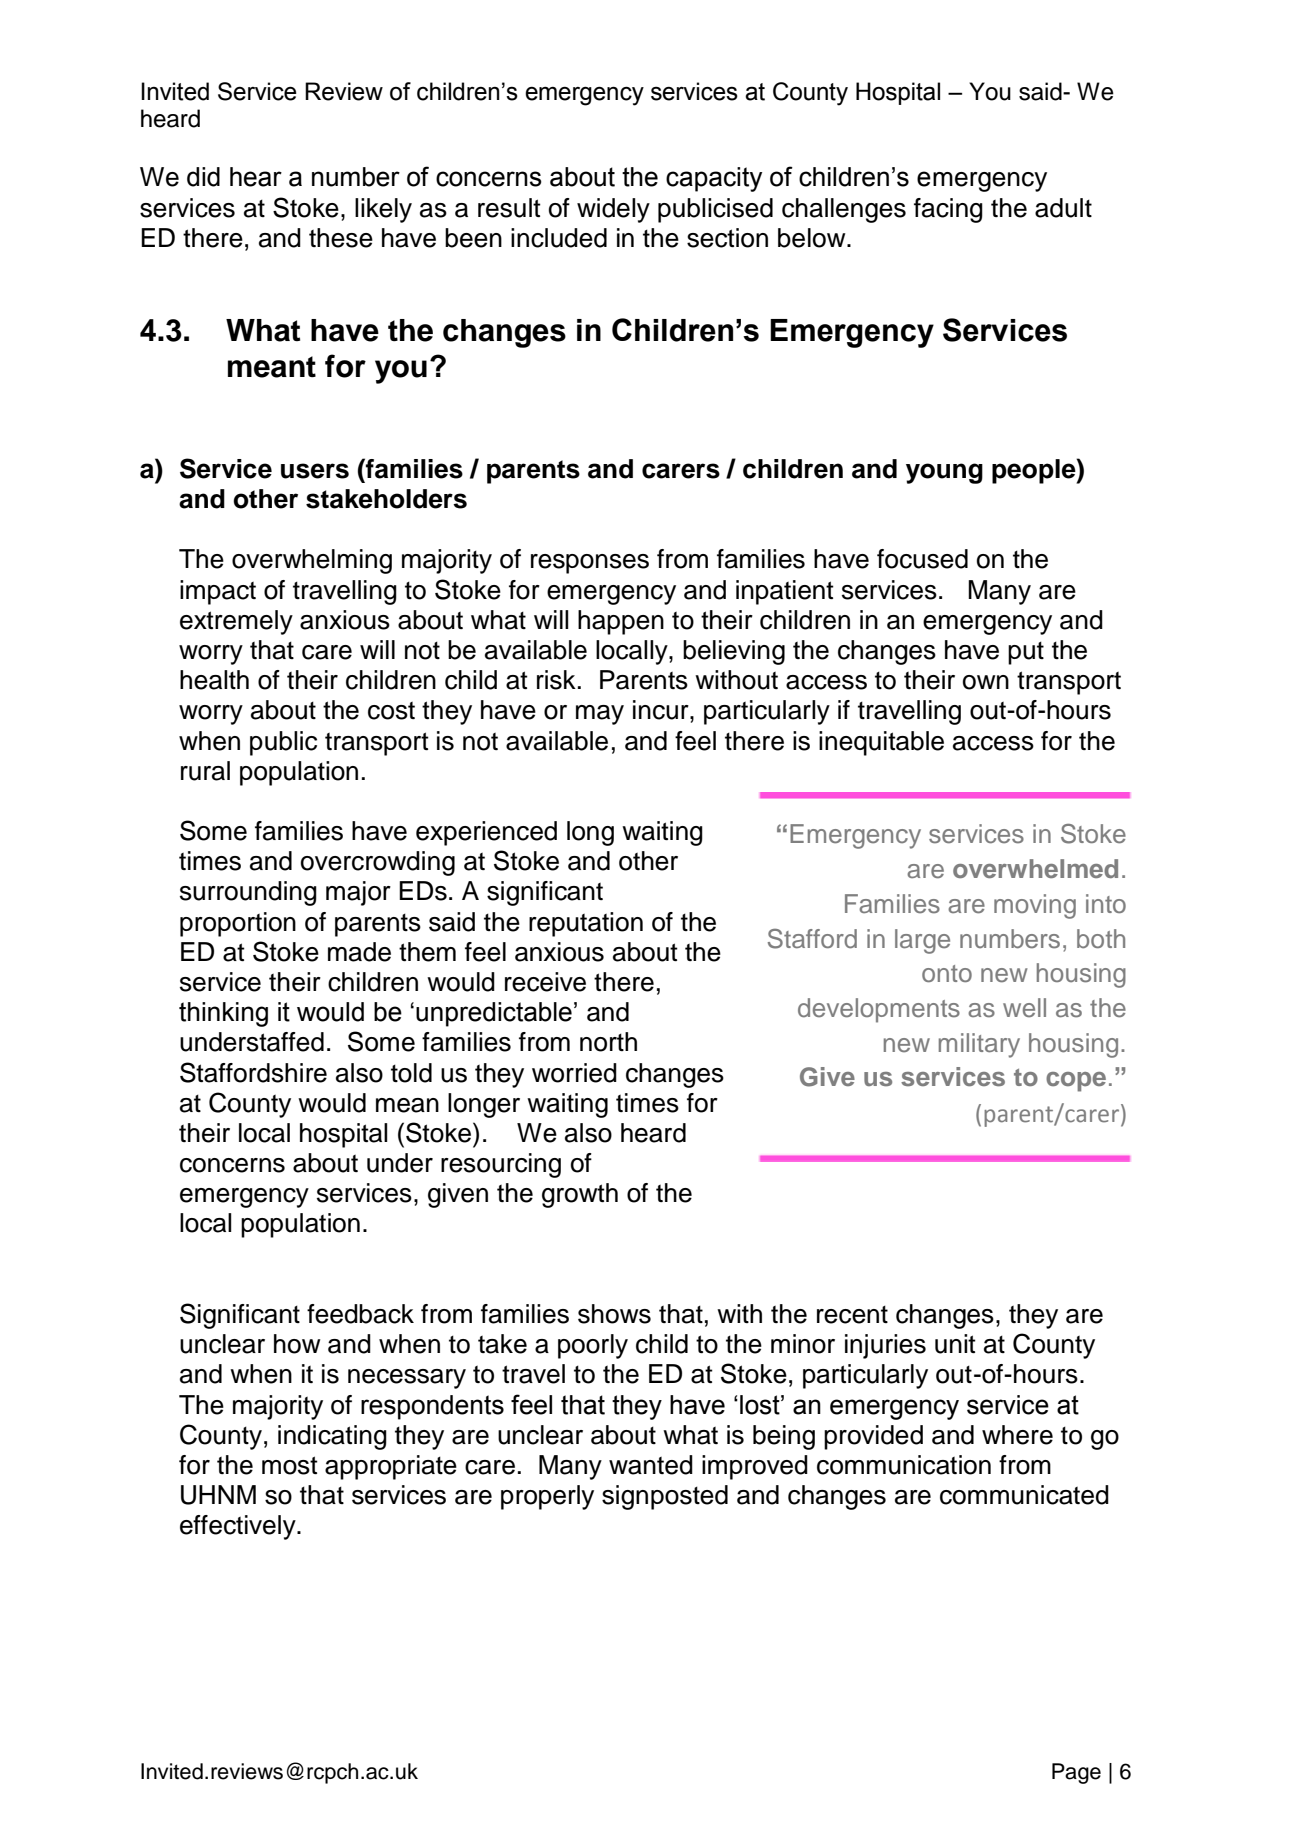  What do you see at coordinates (1024, 1008) in the document?
I see `well` at bounding box center [1024, 1008].
